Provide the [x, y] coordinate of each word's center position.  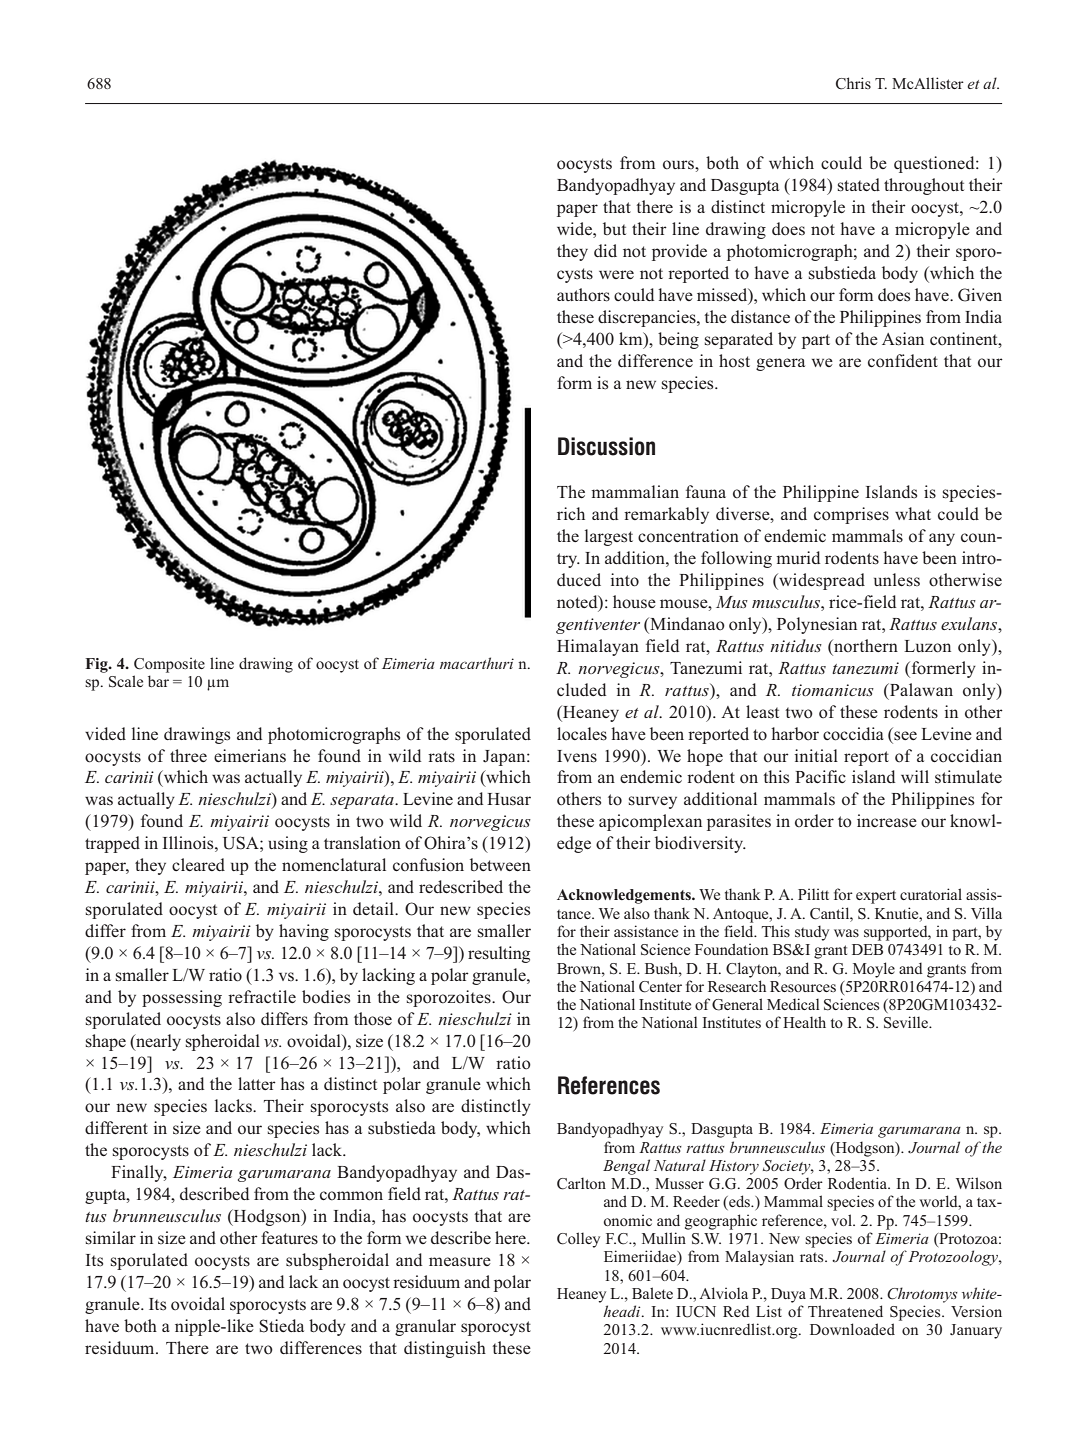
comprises [851, 515]
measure [460, 1262]
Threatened [845, 1311]
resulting [499, 954]
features [289, 1238]
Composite [169, 665]
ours [679, 165]
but [614, 228]
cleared [198, 864]
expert [876, 897]
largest [609, 537]
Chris [853, 83]
